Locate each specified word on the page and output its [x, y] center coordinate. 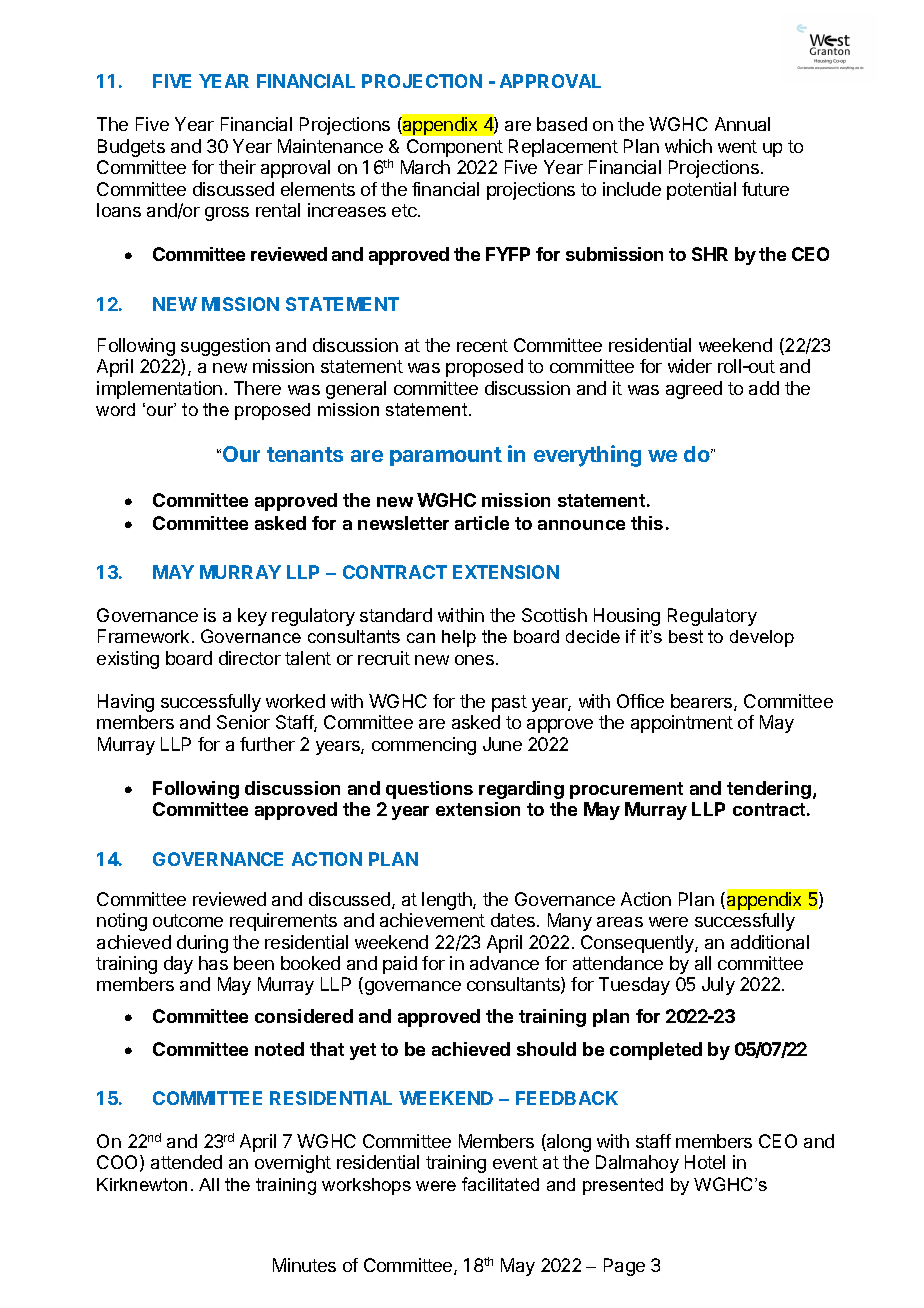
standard [396, 615]
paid [400, 965]
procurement [626, 790]
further [267, 744]
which [688, 146]
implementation [159, 390]
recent [482, 345]
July [718, 986]
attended [186, 1162]
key [252, 617]
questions [429, 790]
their [237, 167]
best [686, 636]
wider [690, 366]
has [213, 963]
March [425, 167]
